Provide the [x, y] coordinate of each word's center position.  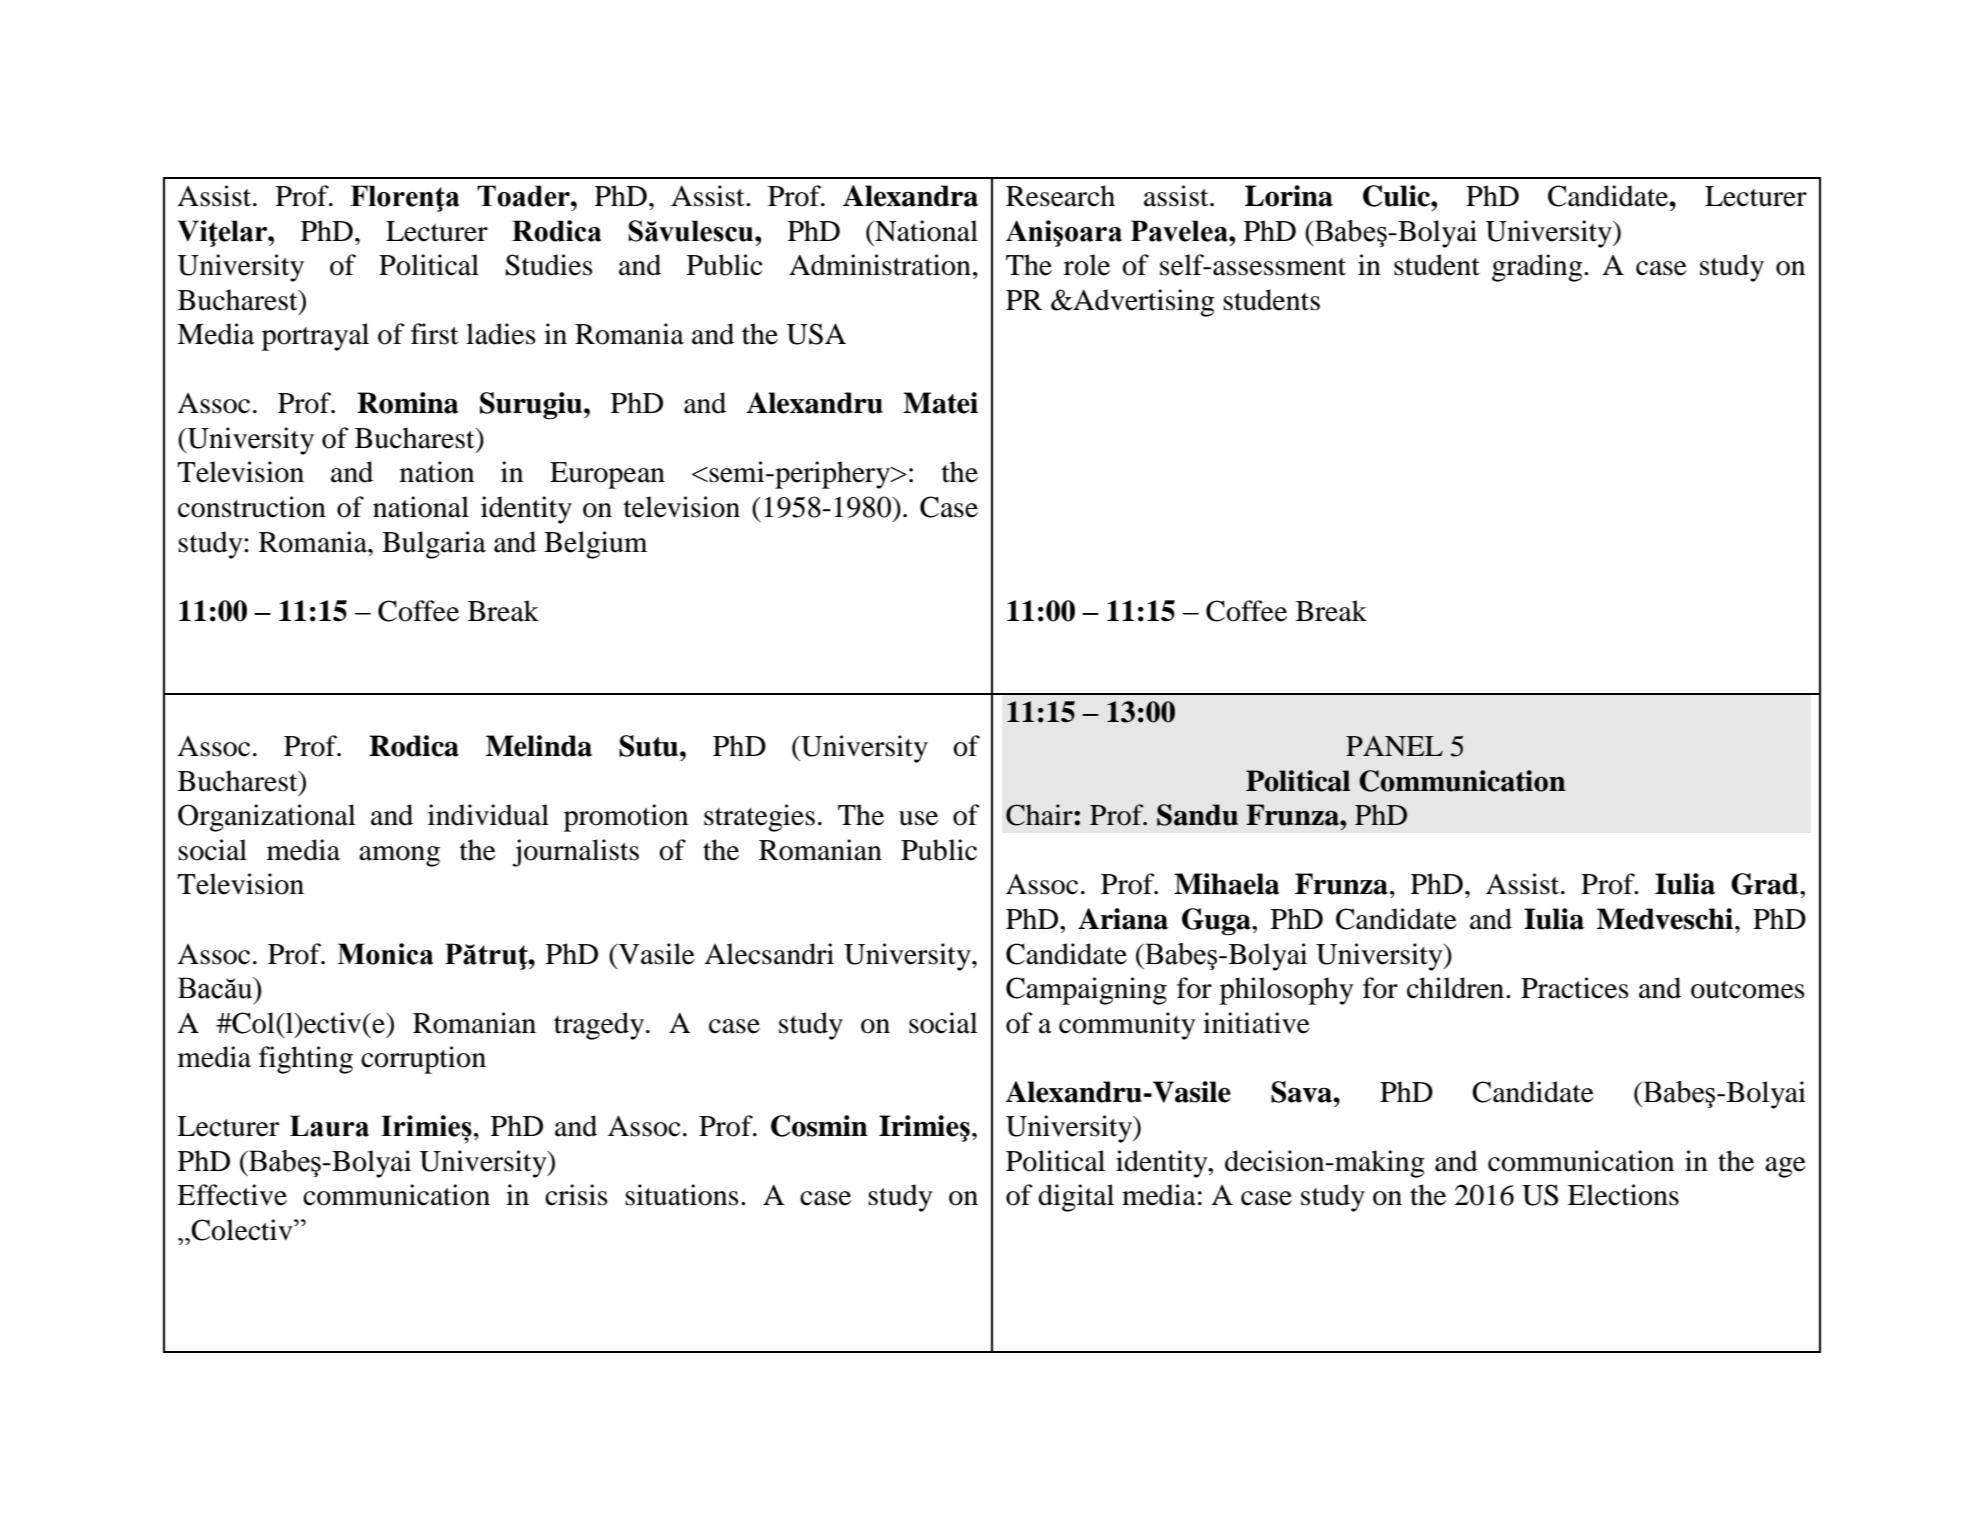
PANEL [1394, 746]
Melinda [539, 746]
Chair [1040, 815]
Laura [329, 1126]
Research [1060, 196]
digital [1076, 1198]
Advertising [1143, 303]
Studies [549, 265]
